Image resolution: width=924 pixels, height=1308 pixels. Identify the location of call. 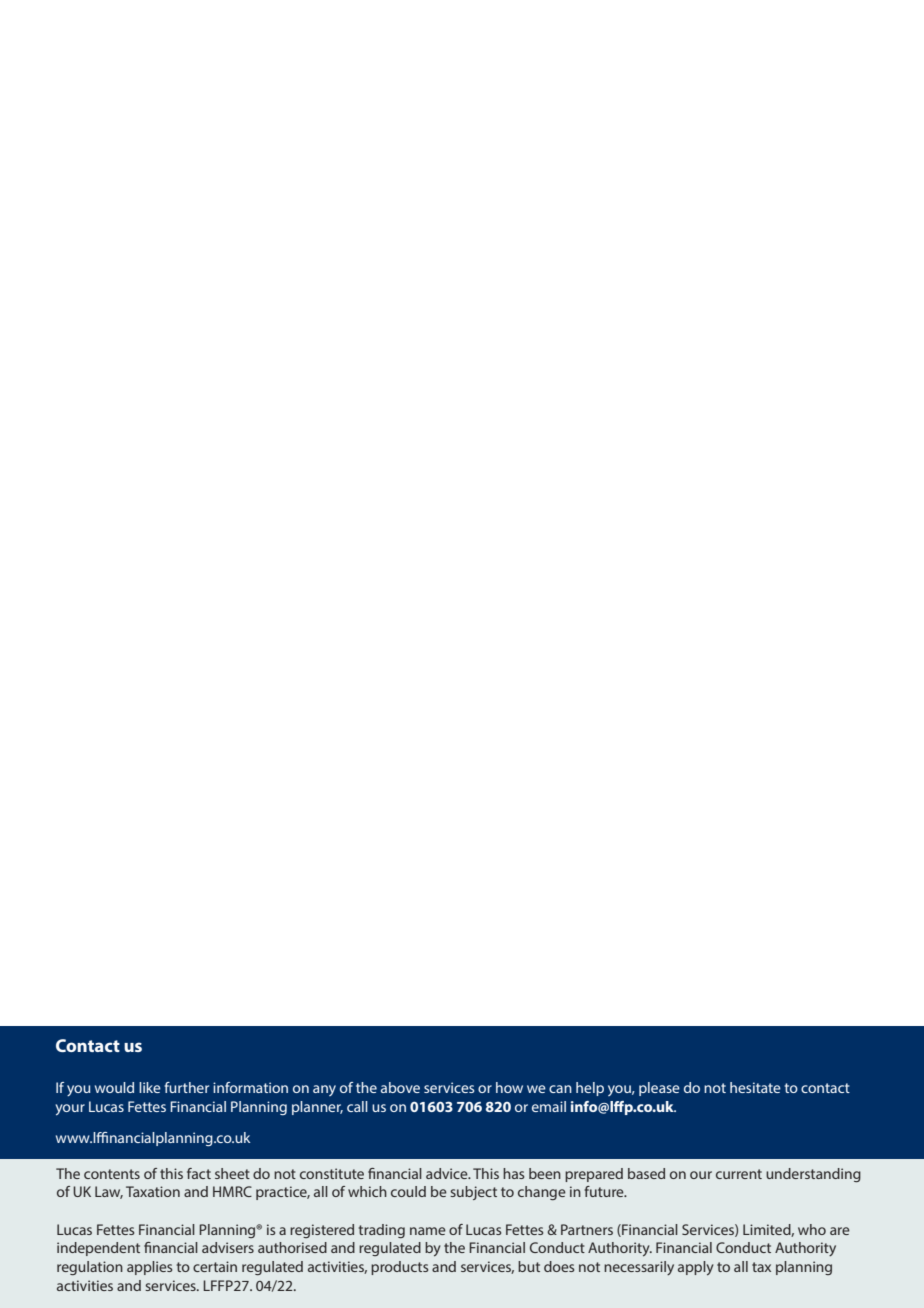
(357, 1106).
